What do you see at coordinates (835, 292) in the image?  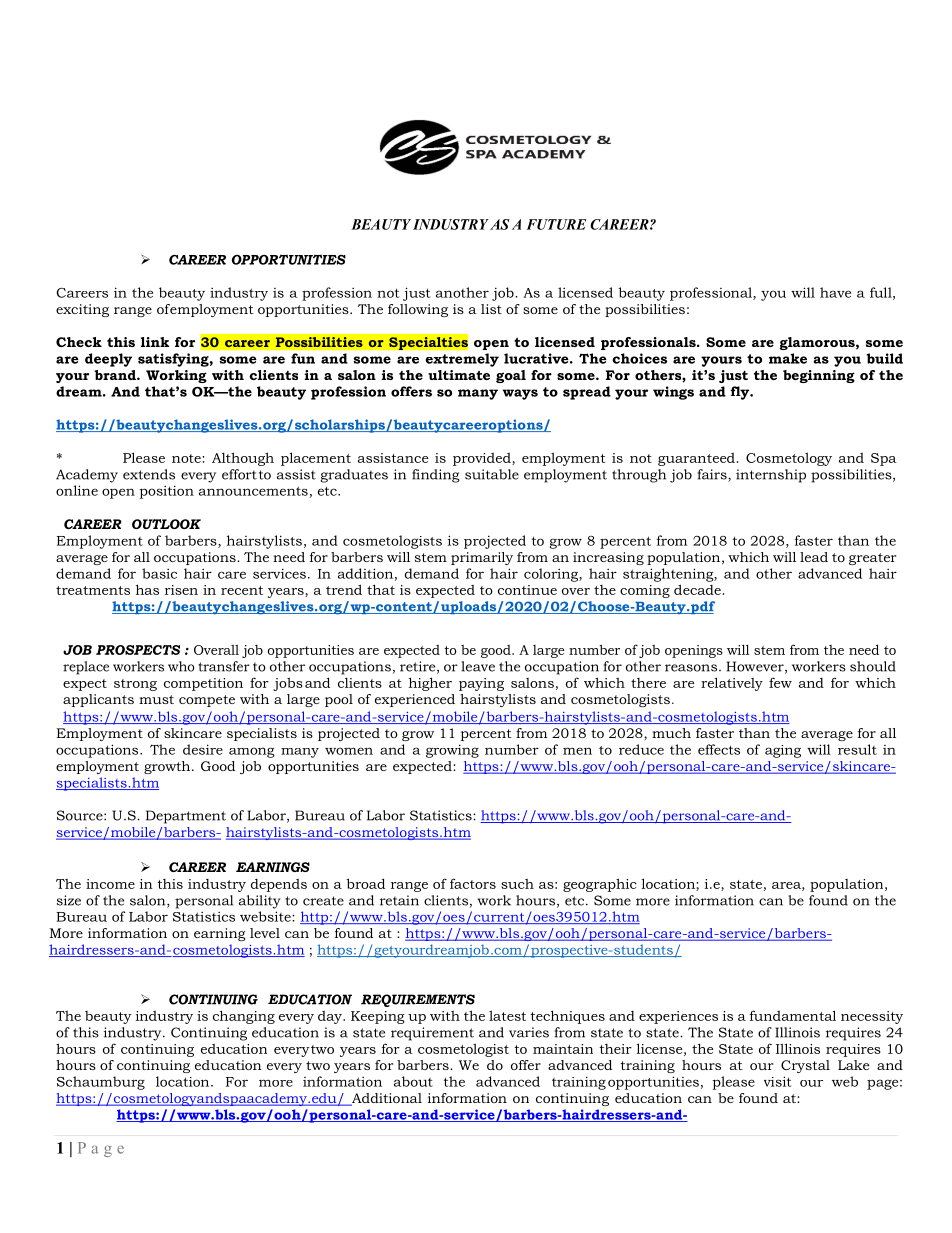 I see `have` at bounding box center [835, 292].
